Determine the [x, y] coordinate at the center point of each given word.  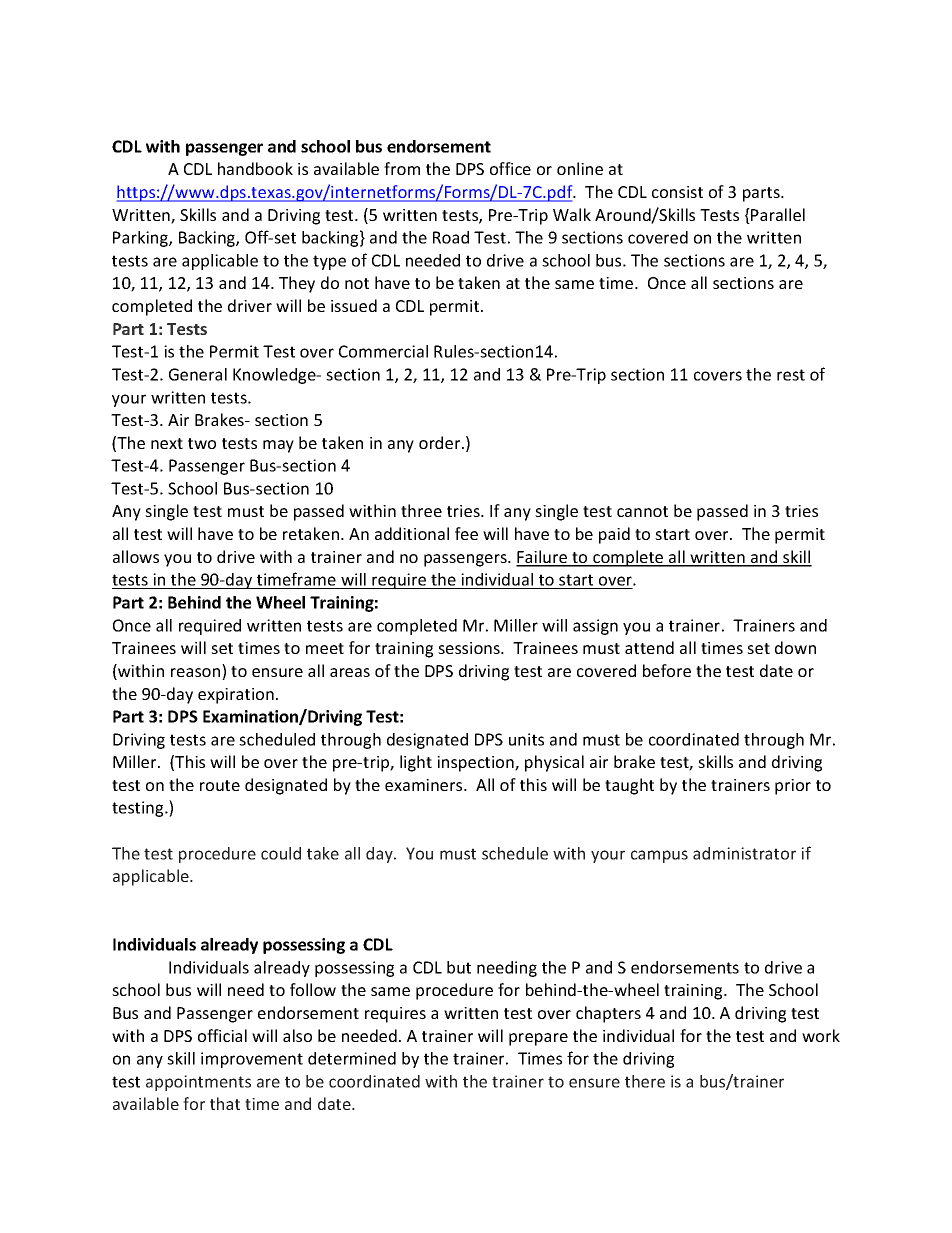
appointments [198, 1083]
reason [197, 674]
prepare [538, 1039]
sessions [470, 648]
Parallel [777, 216]
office [510, 168]
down [795, 647]
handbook [255, 168]
